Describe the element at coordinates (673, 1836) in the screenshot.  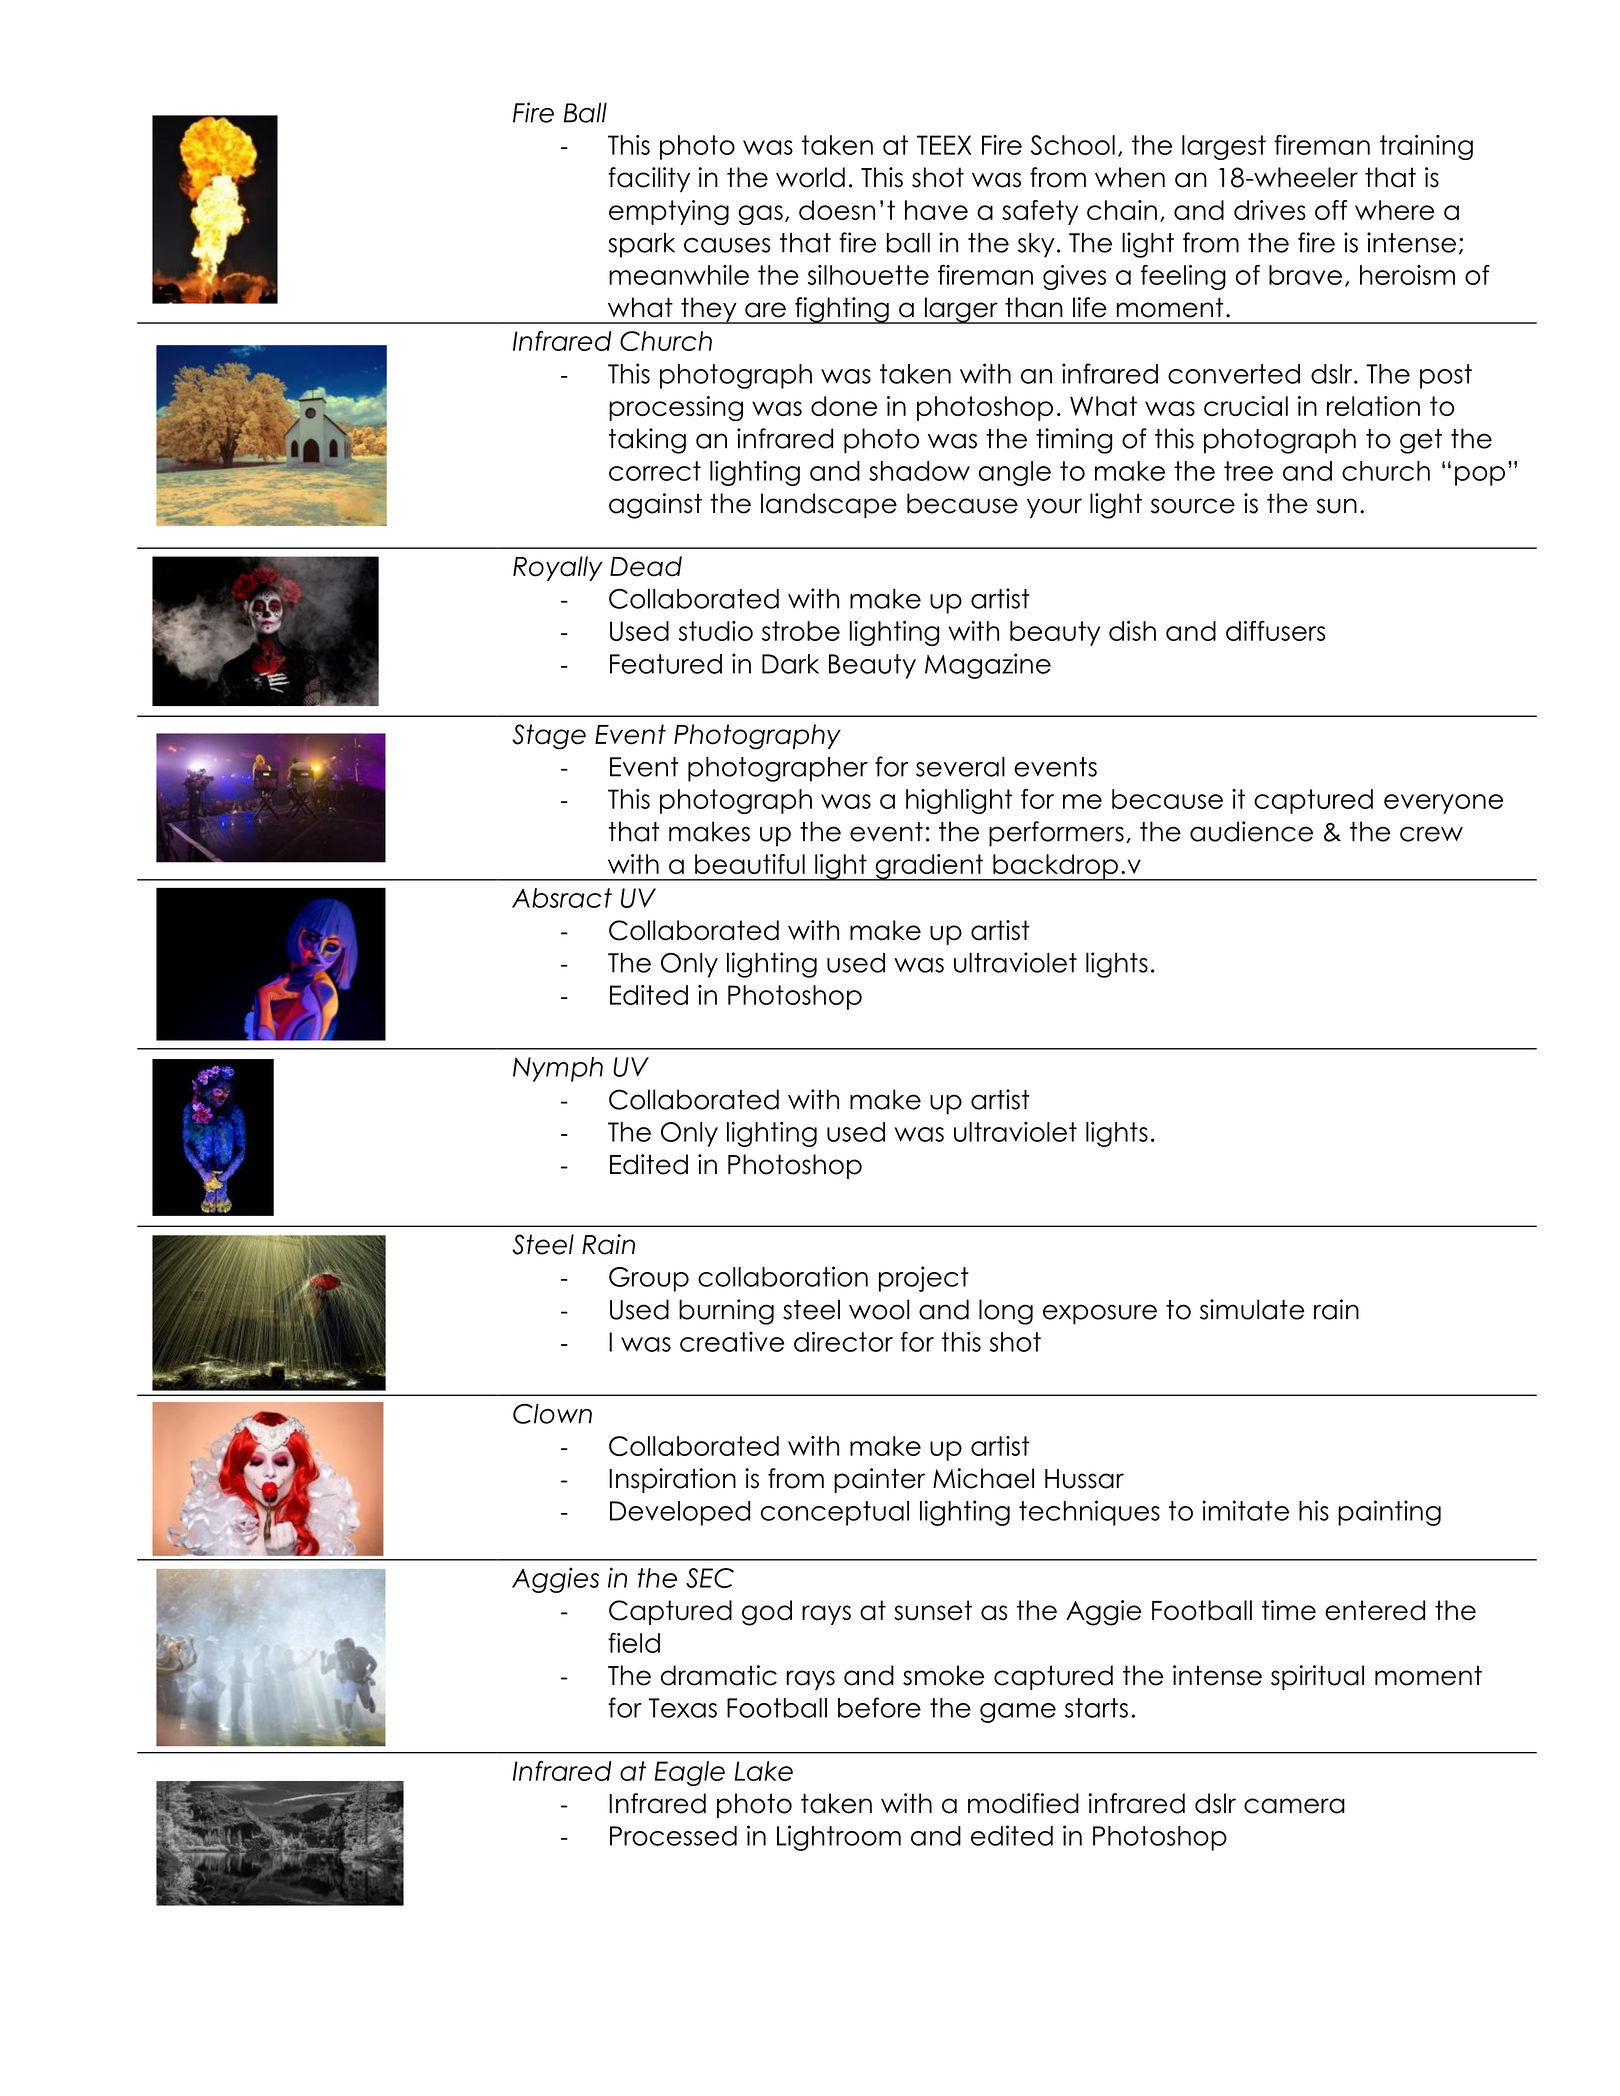
I see `Processed` at that location.
